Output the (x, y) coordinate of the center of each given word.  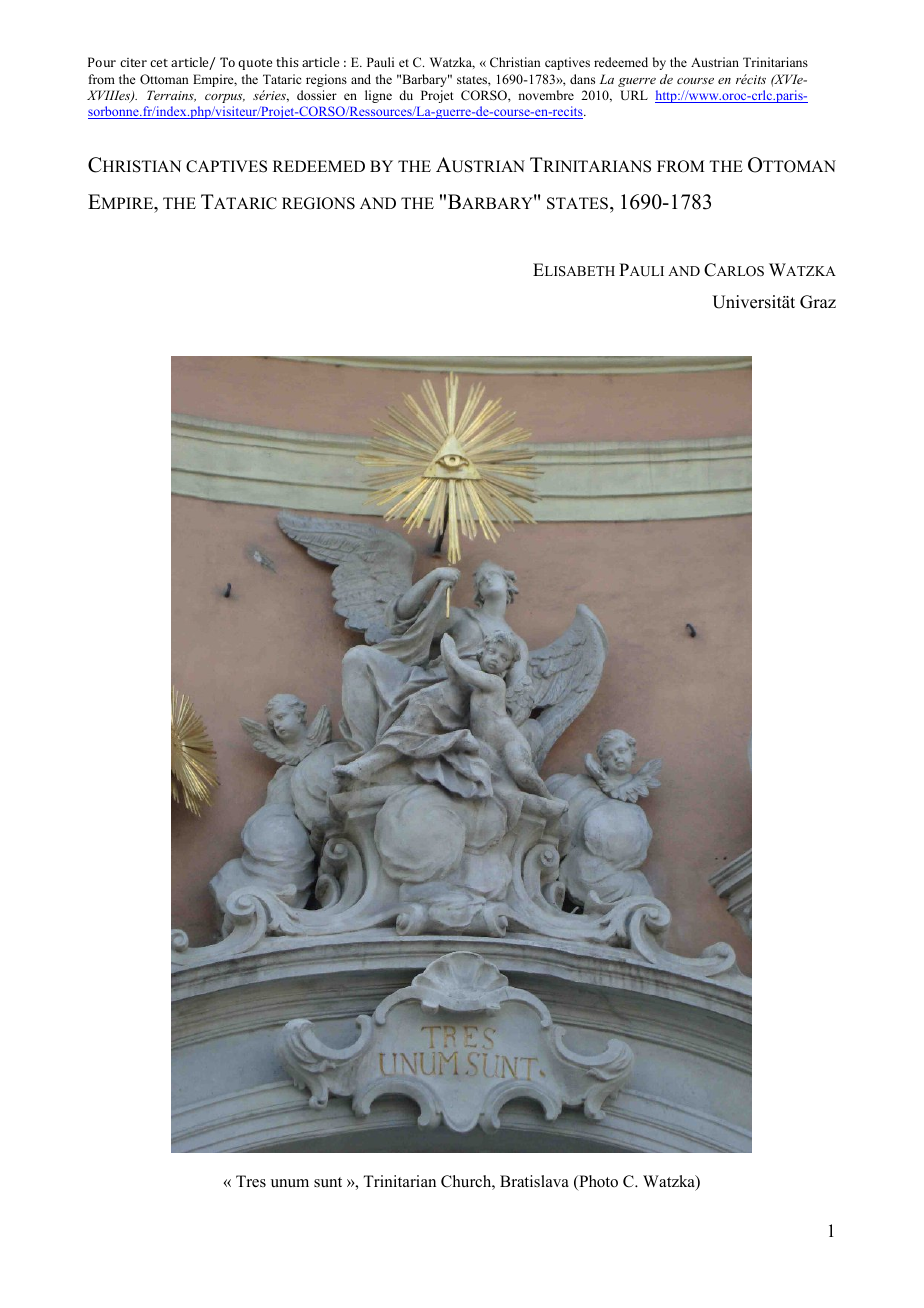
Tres (251, 1181)
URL (634, 95)
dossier (317, 95)
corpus (225, 98)
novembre (546, 95)
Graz (818, 302)
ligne (378, 96)
